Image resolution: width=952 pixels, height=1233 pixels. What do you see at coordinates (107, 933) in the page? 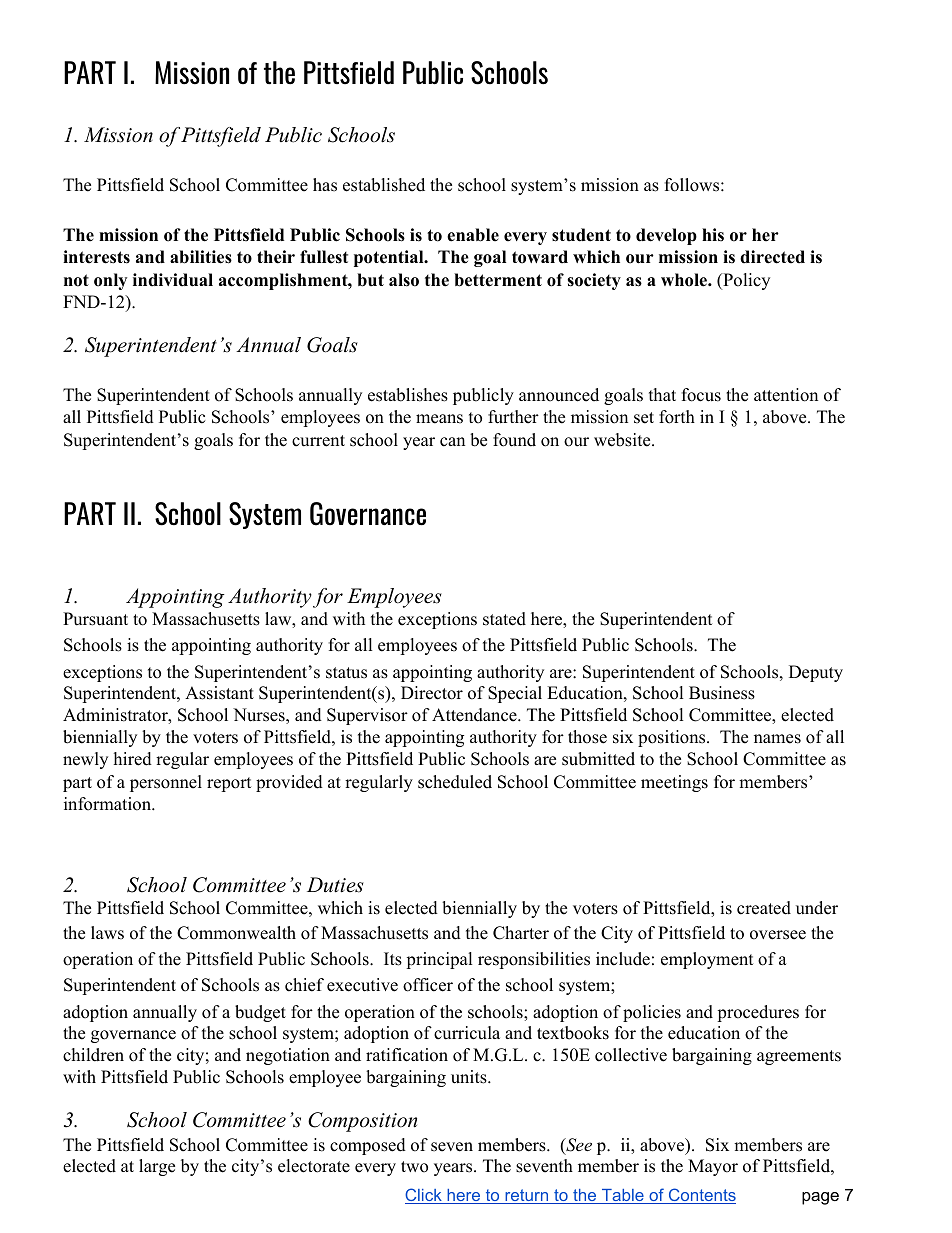
I see `laws` at bounding box center [107, 933].
